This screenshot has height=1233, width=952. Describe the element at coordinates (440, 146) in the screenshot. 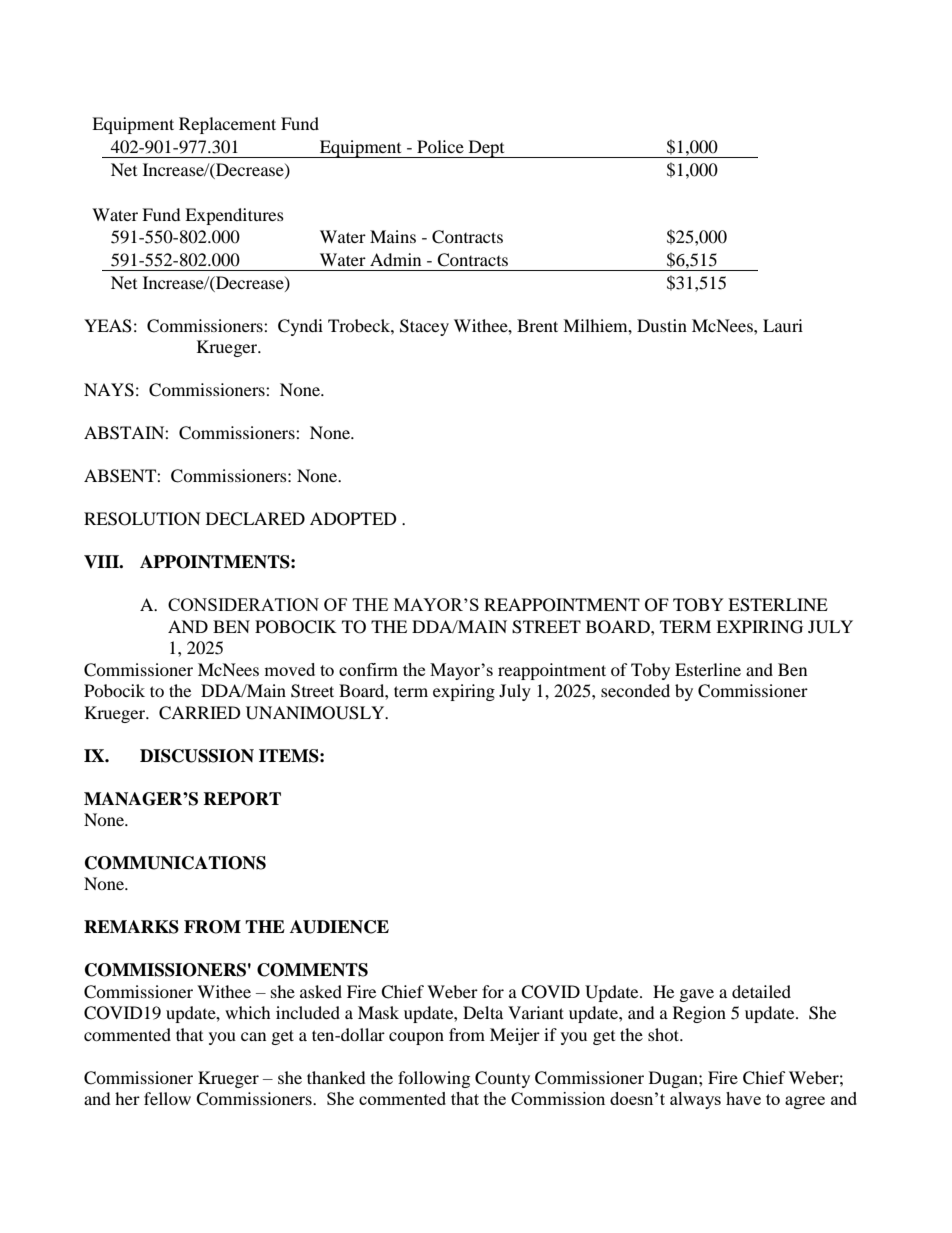

I see `Police` at that location.
